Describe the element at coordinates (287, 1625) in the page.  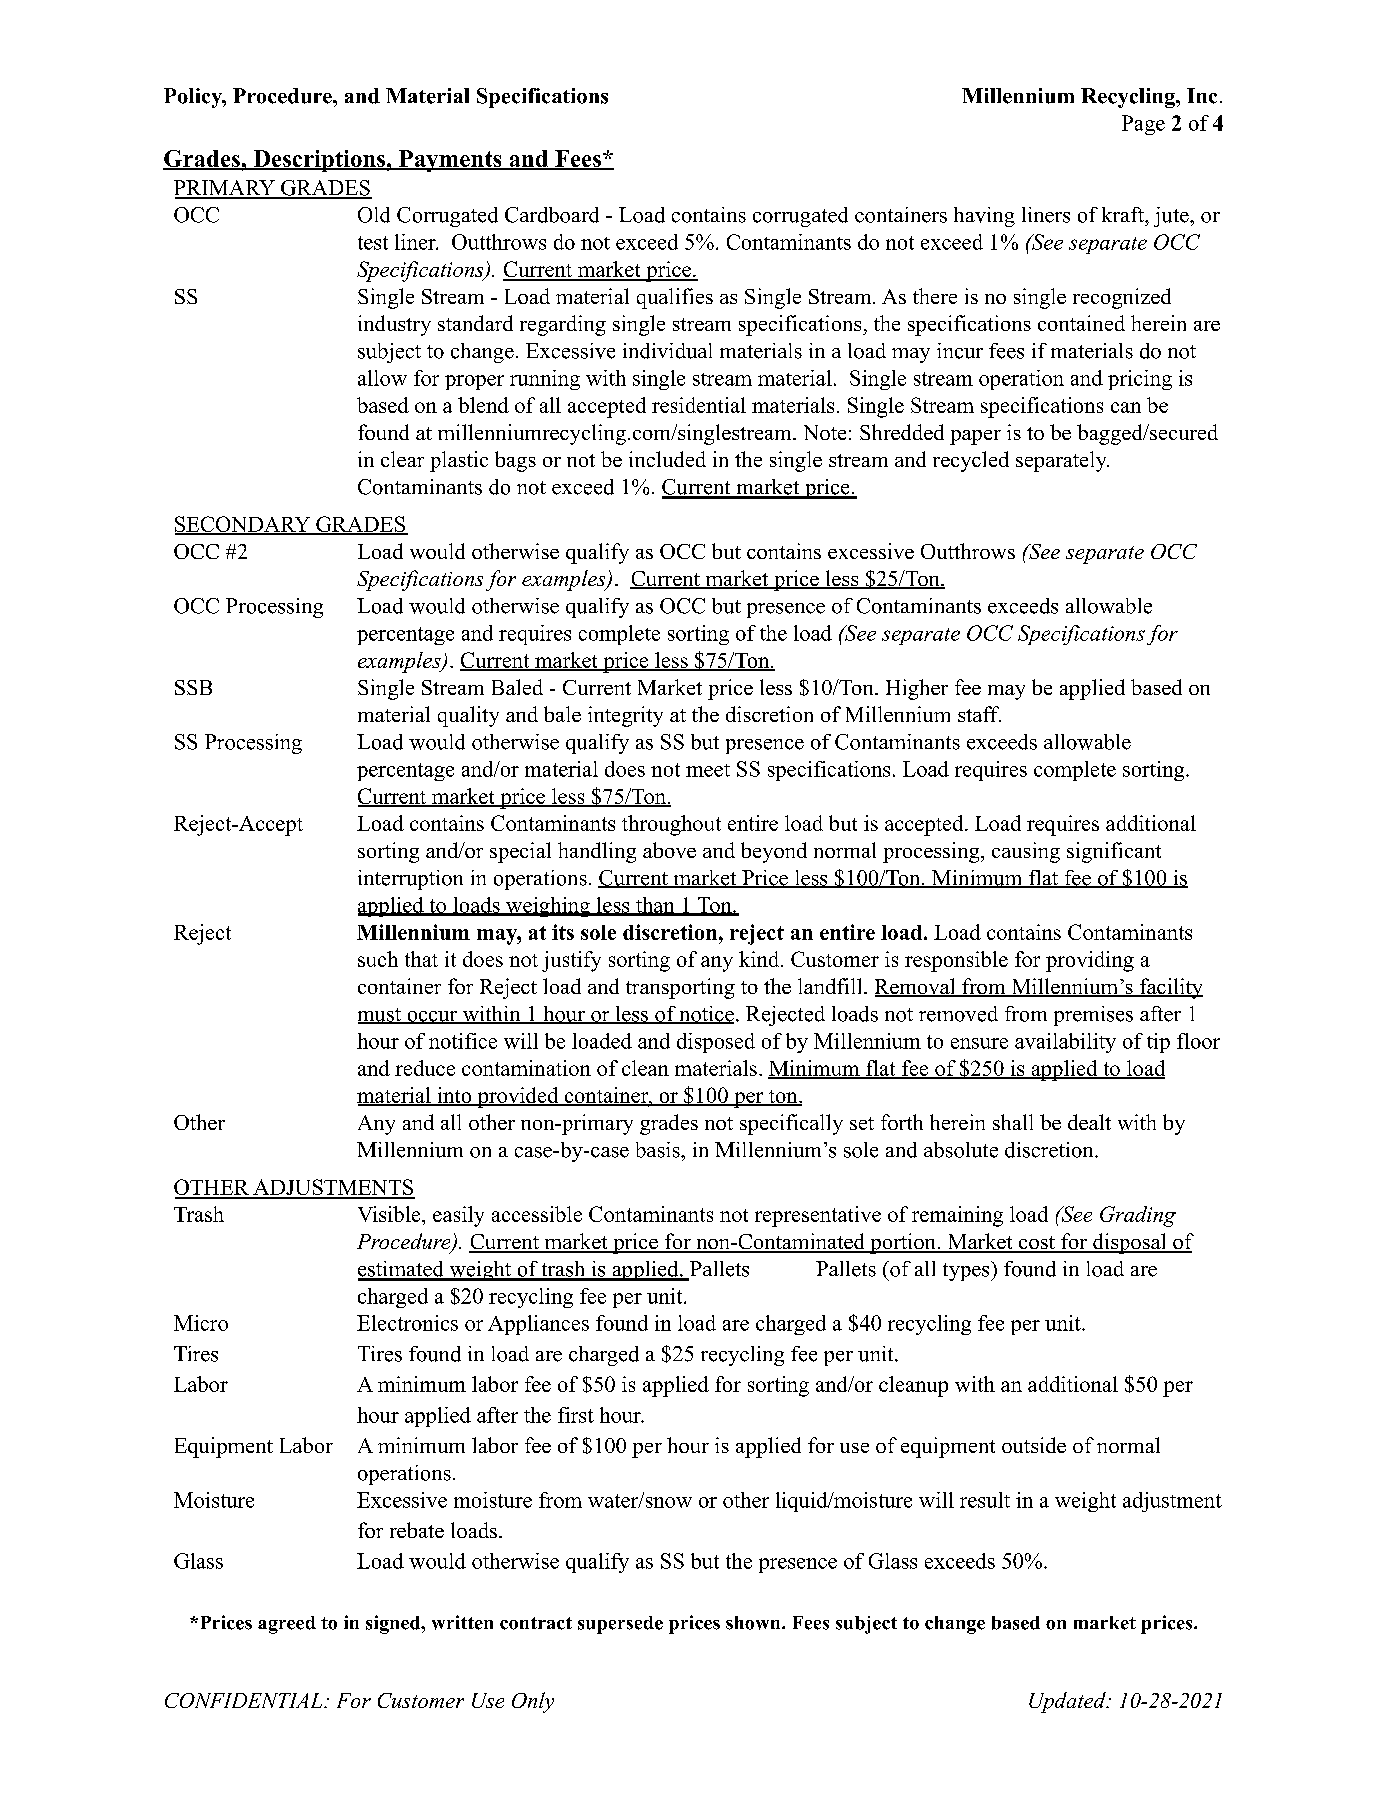
I see `agreed` at that location.
